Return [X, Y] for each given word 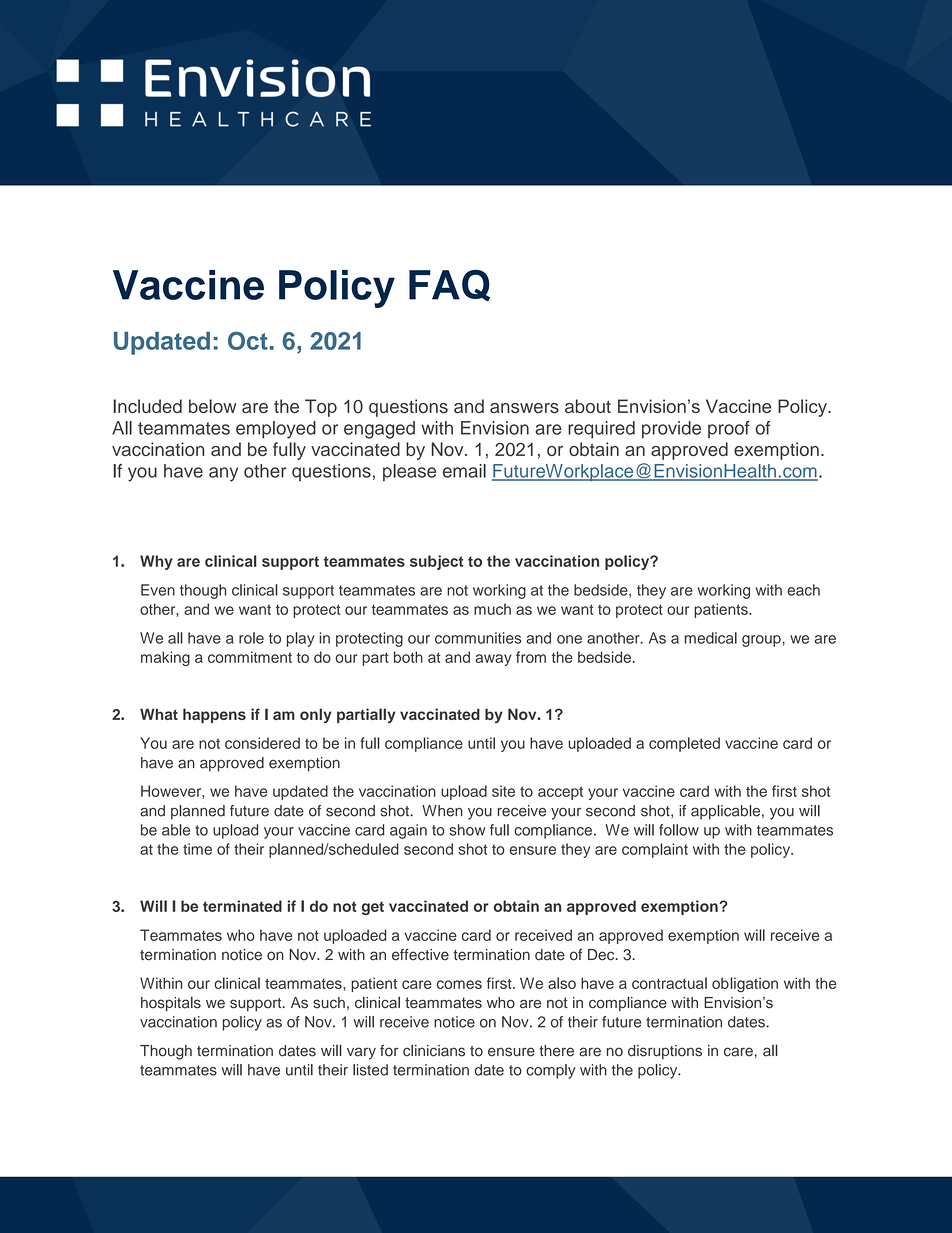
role [251, 638]
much [492, 609]
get [373, 908]
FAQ [449, 286]
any [223, 474]
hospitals [171, 1004]
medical [711, 638]
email [464, 471]
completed [684, 744]
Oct [248, 341]
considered [262, 743]
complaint [655, 850]
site [503, 791]
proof [729, 430]
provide [671, 430]
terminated [242, 906]
